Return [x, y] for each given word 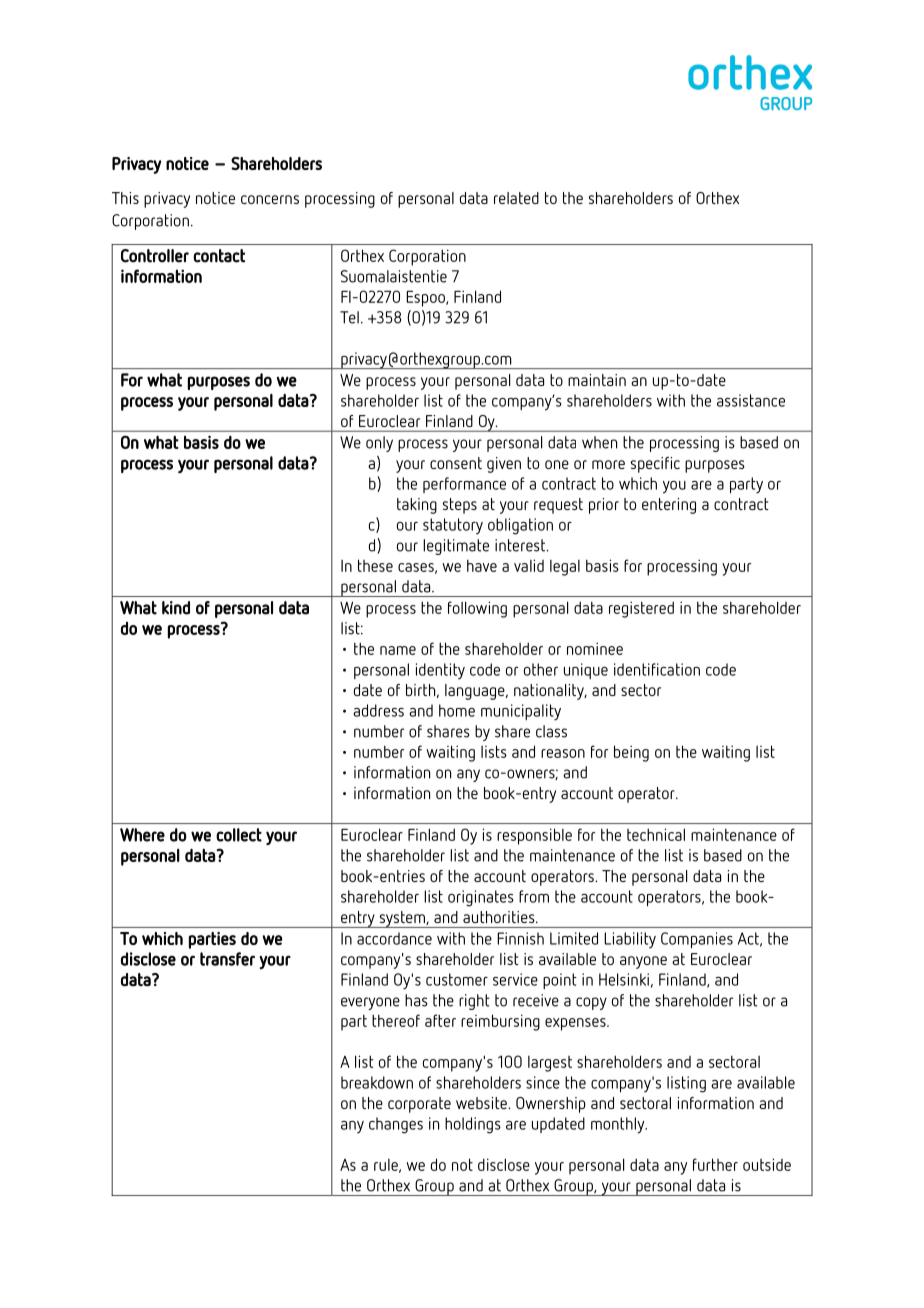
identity [440, 671]
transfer [227, 959]
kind [176, 608]
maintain [597, 380]
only [379, 444]
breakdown [377, 1082]
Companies [697, 940]
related [516, 198]
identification [657, 669]
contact [219, 256]
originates [481, 898]
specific [655, 465]
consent [456, 463]
